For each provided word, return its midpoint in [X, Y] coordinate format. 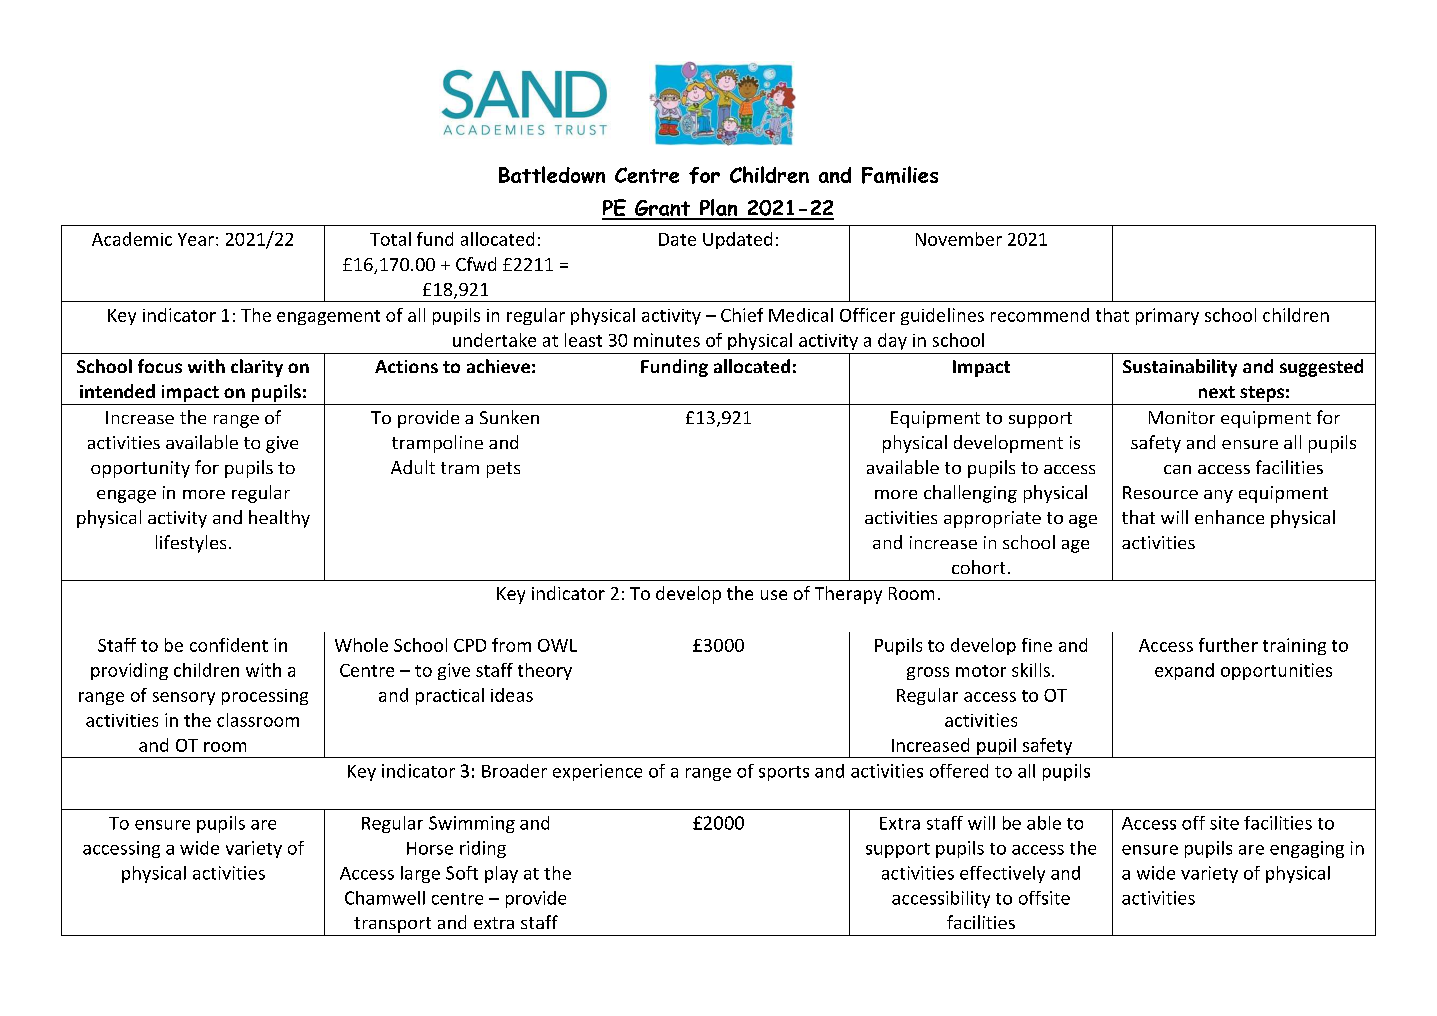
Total [390, 239]
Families [900, 175]
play [501, 874]
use [774, 595]
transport [392, 925]
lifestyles [191, 544]
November [959, 239]
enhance [1229, 517]
